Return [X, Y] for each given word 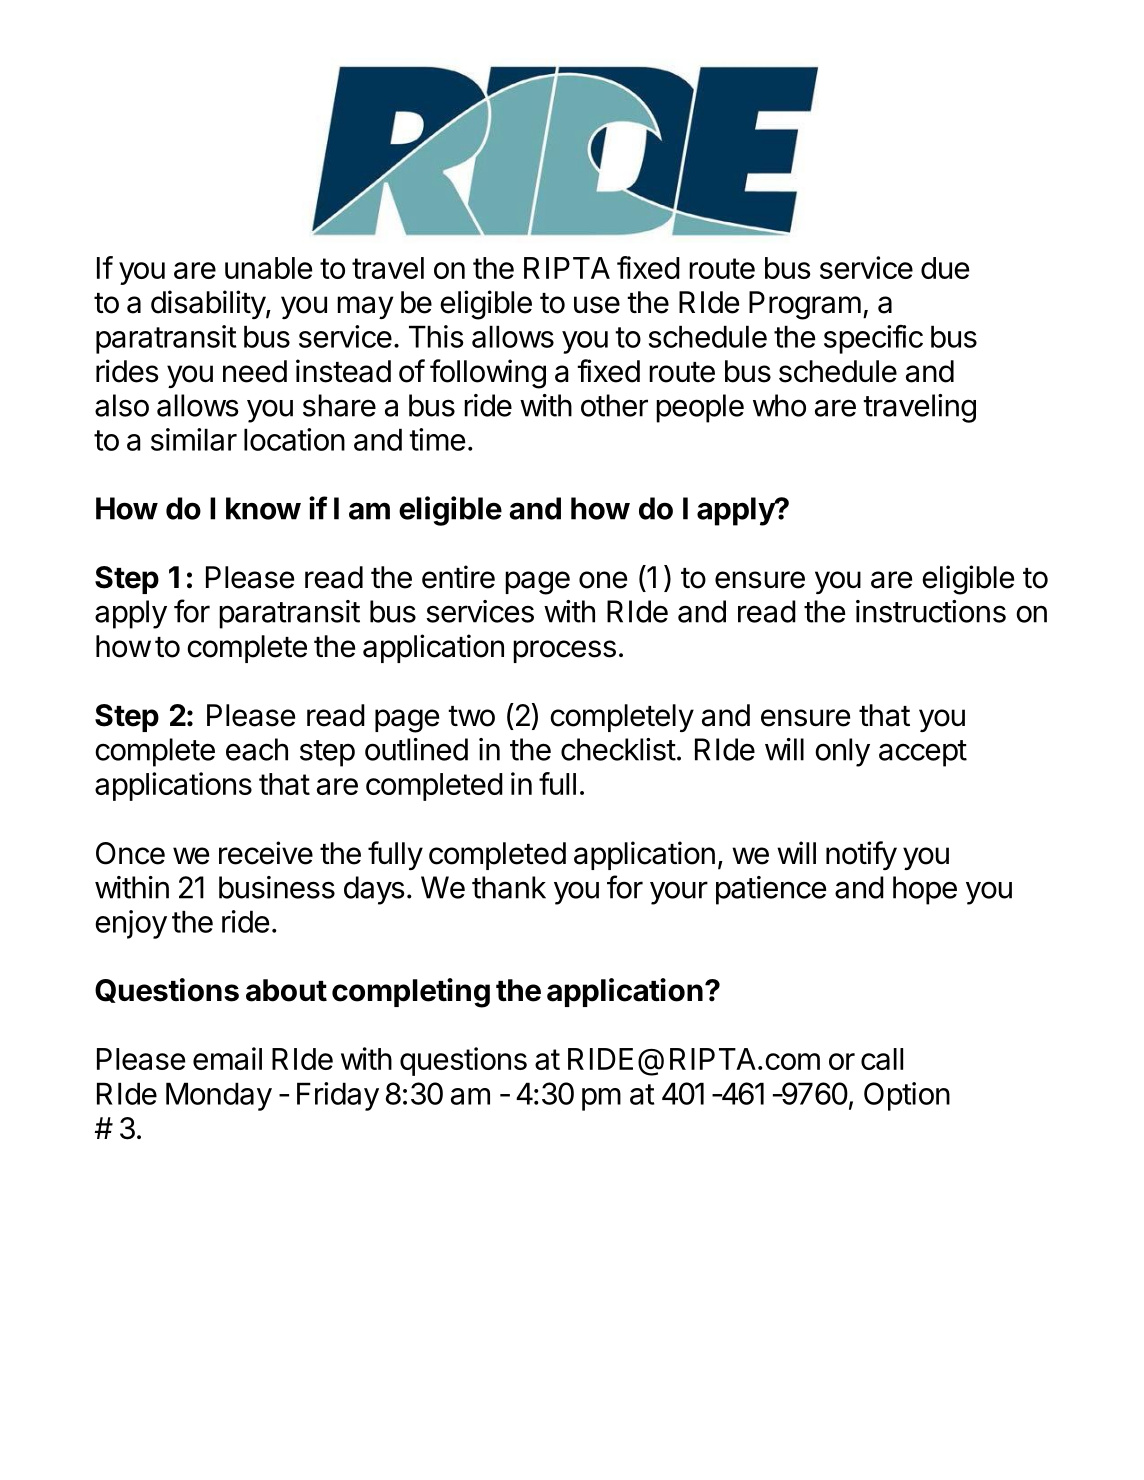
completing [411, 993]
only [842, 752]
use [597, 305]
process [564, 651]
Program [805, 305]
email [227, 1058]
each [257, 749]
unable [268, 268]
